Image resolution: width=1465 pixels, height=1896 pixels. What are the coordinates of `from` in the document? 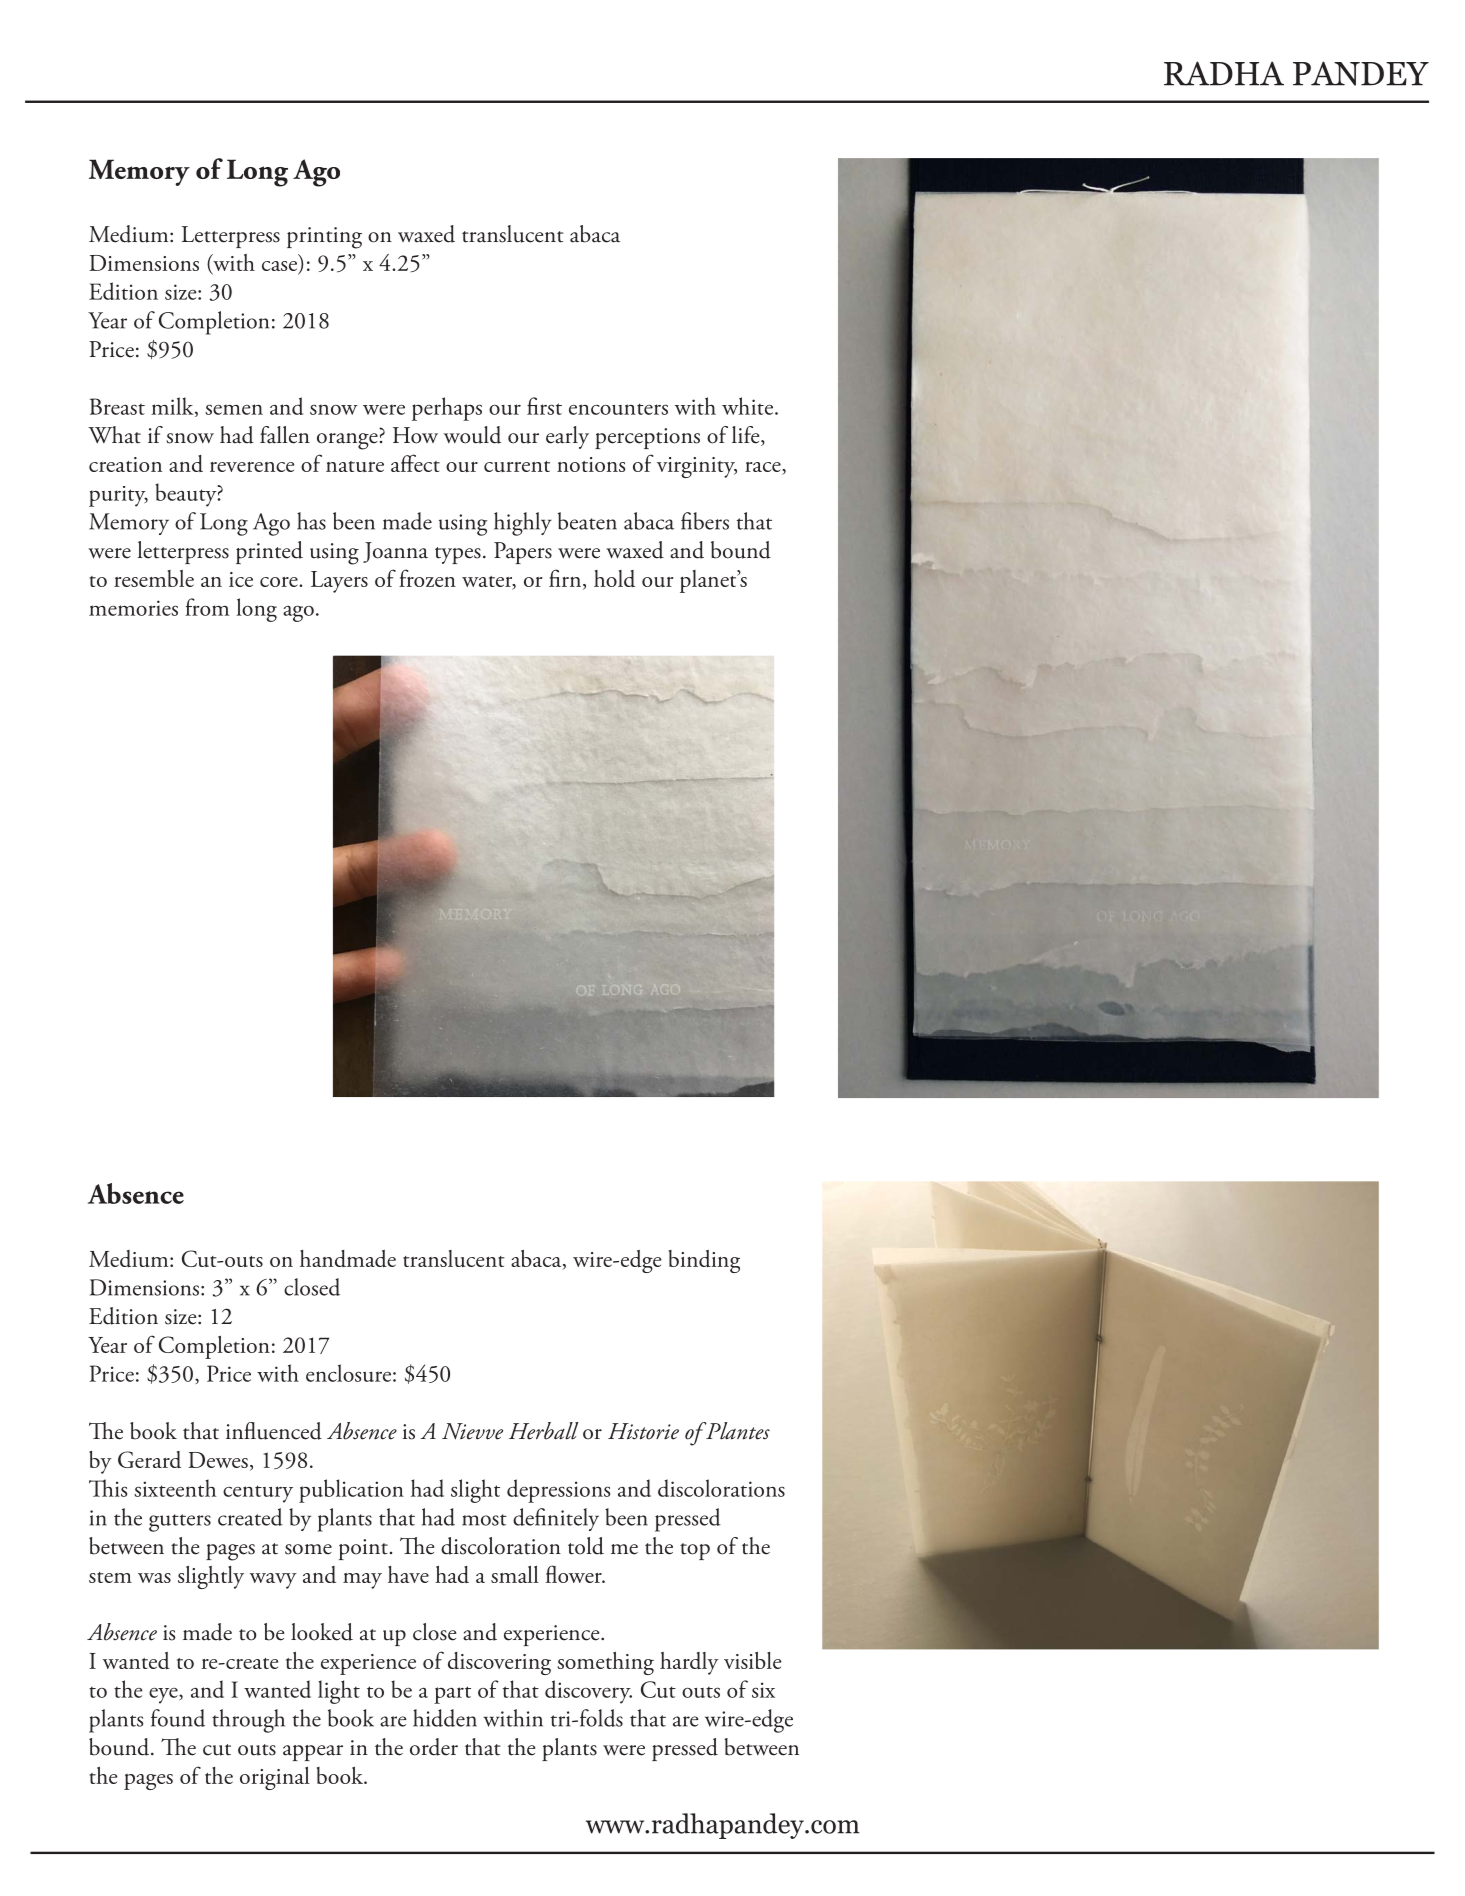 It's located at (207, 607).
